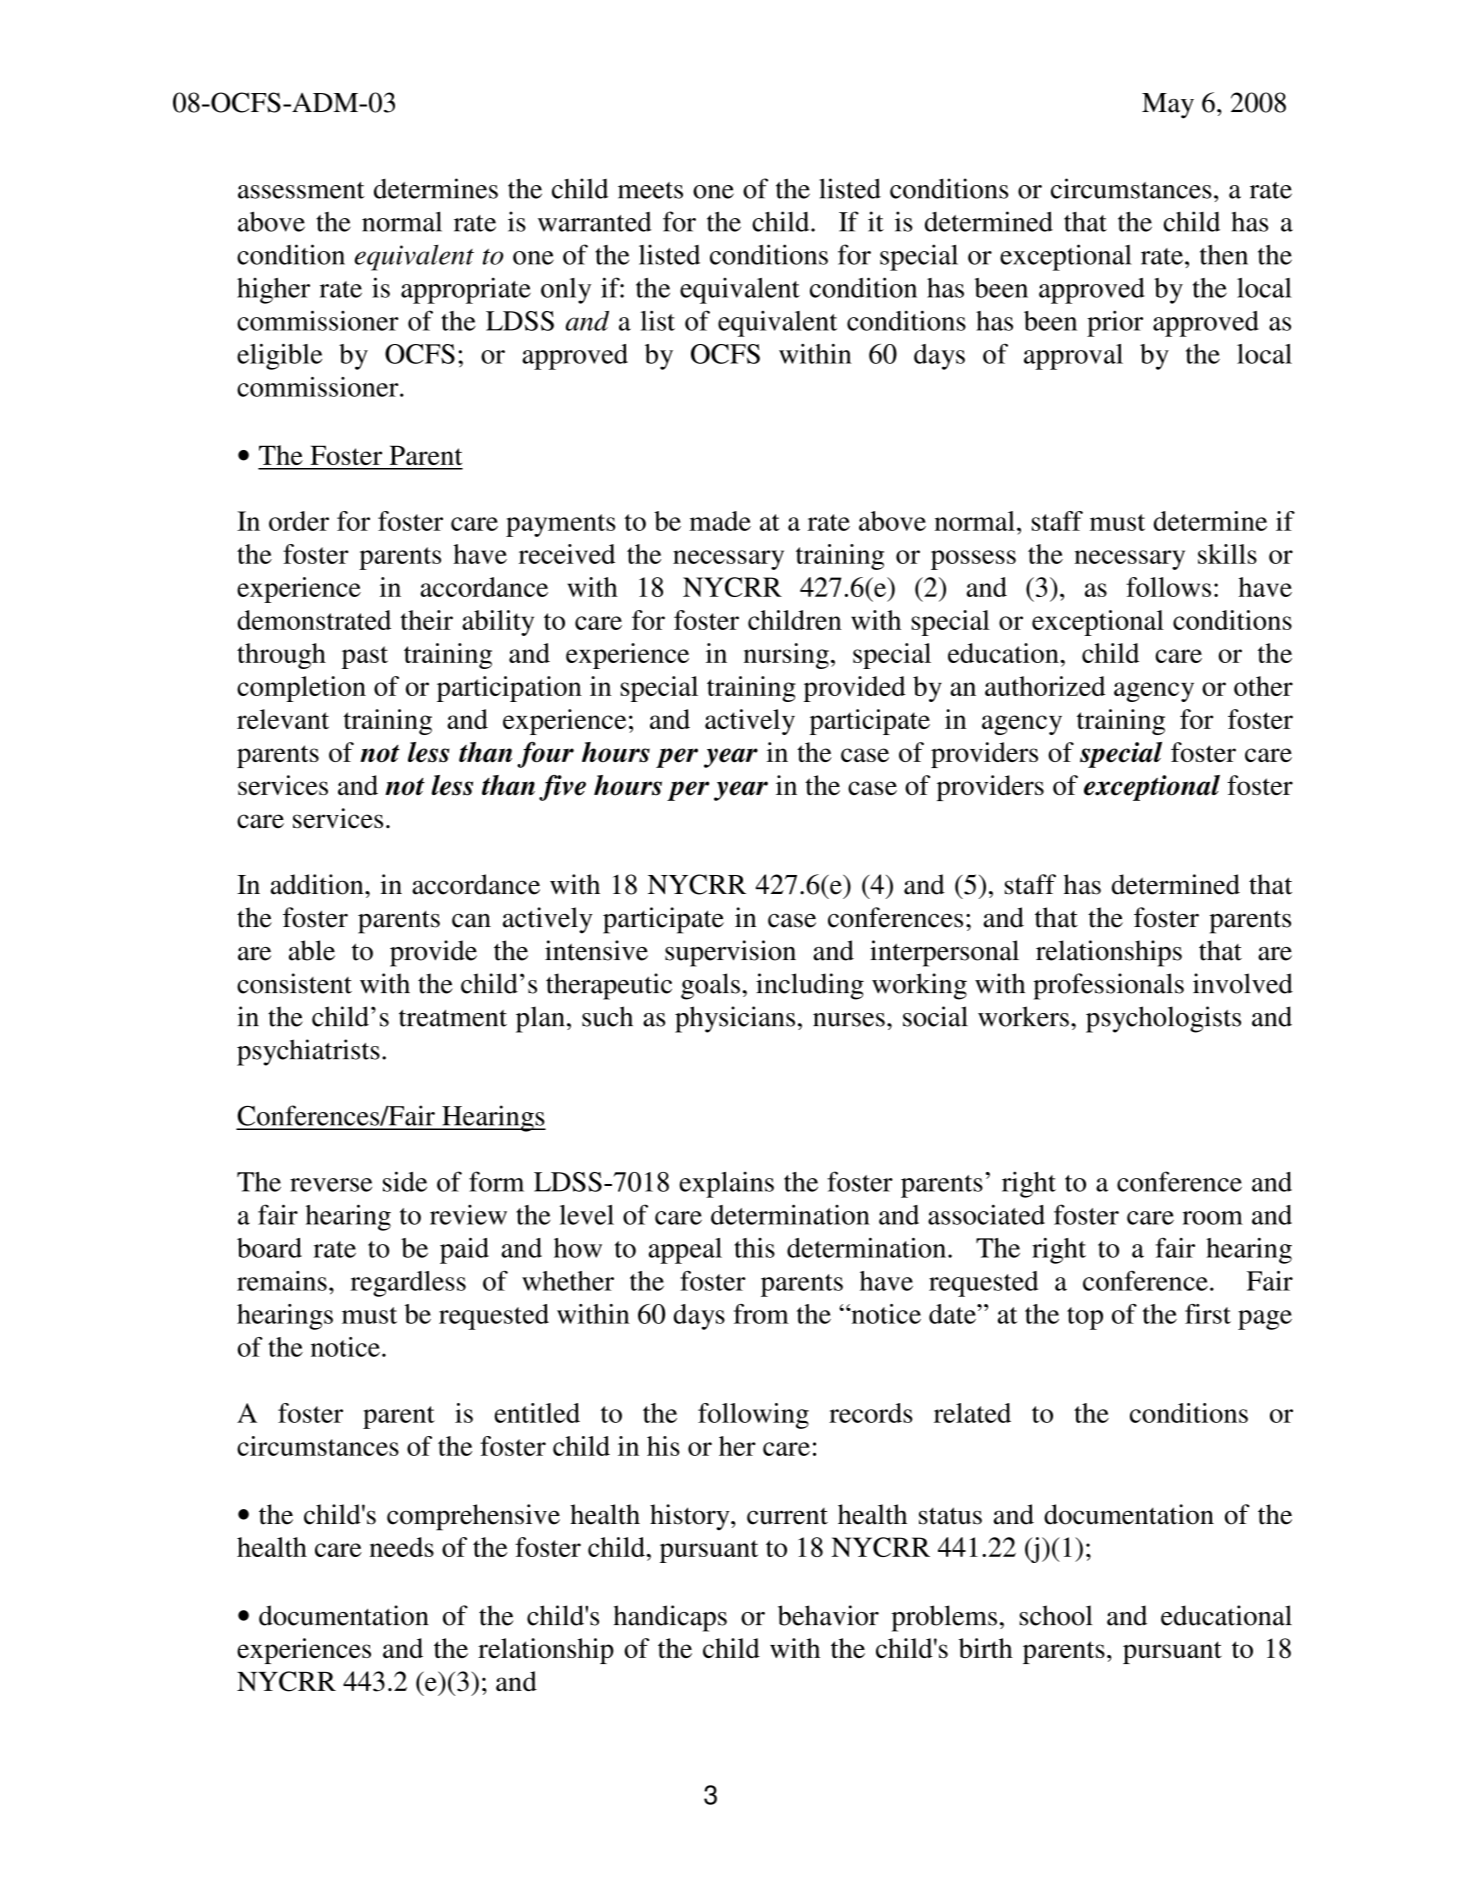 This screenshot has height=1896, width=1465. What do you see at coordinates (761, 1314) in the screenshot?
I see `from` at bounding box center [761, 1314].
